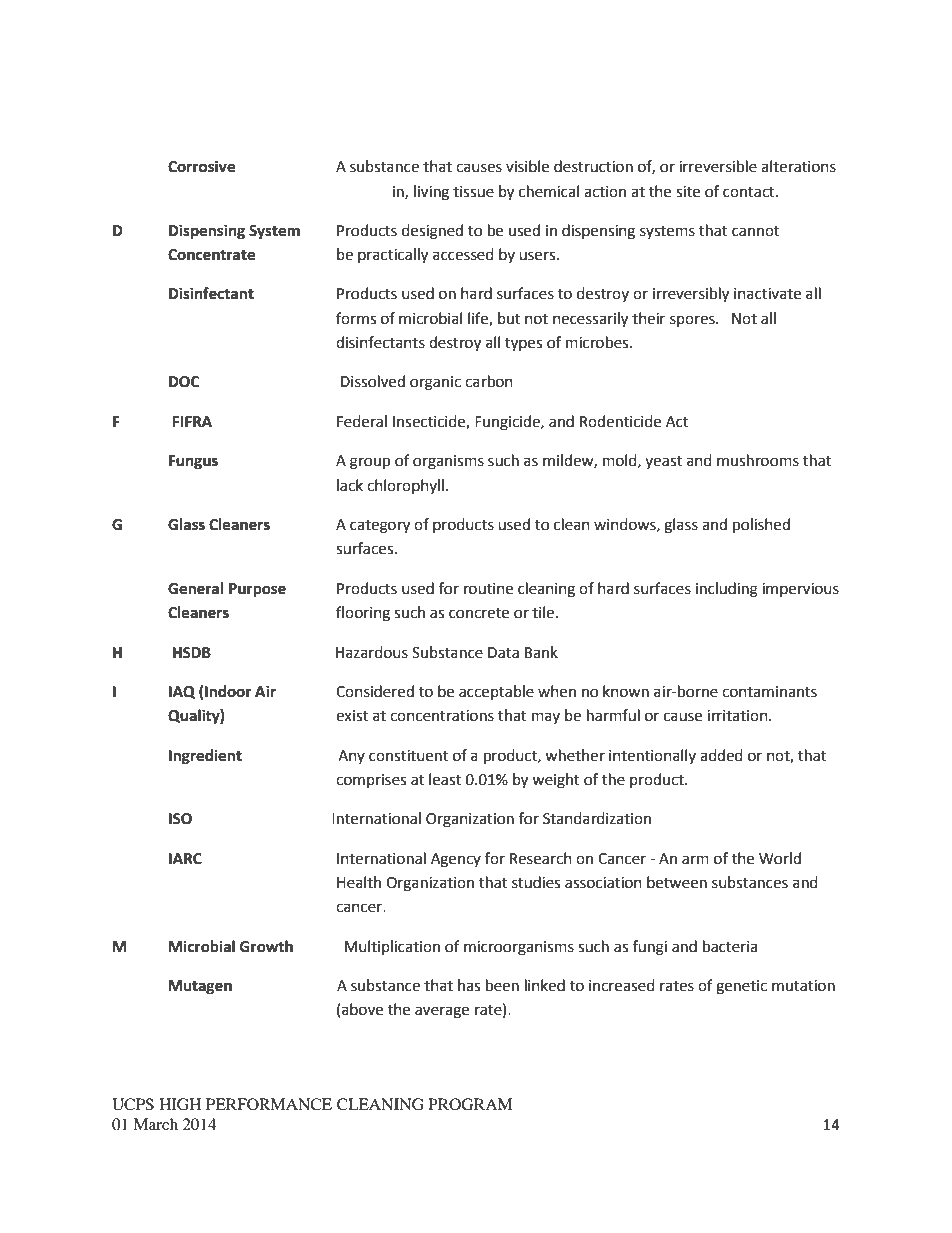 The width and height of the page is (952, 1233). What do you see at coordinates (470, 1104) in the page?
I see `PROGRAM` at bounding box center [470, 1104].
